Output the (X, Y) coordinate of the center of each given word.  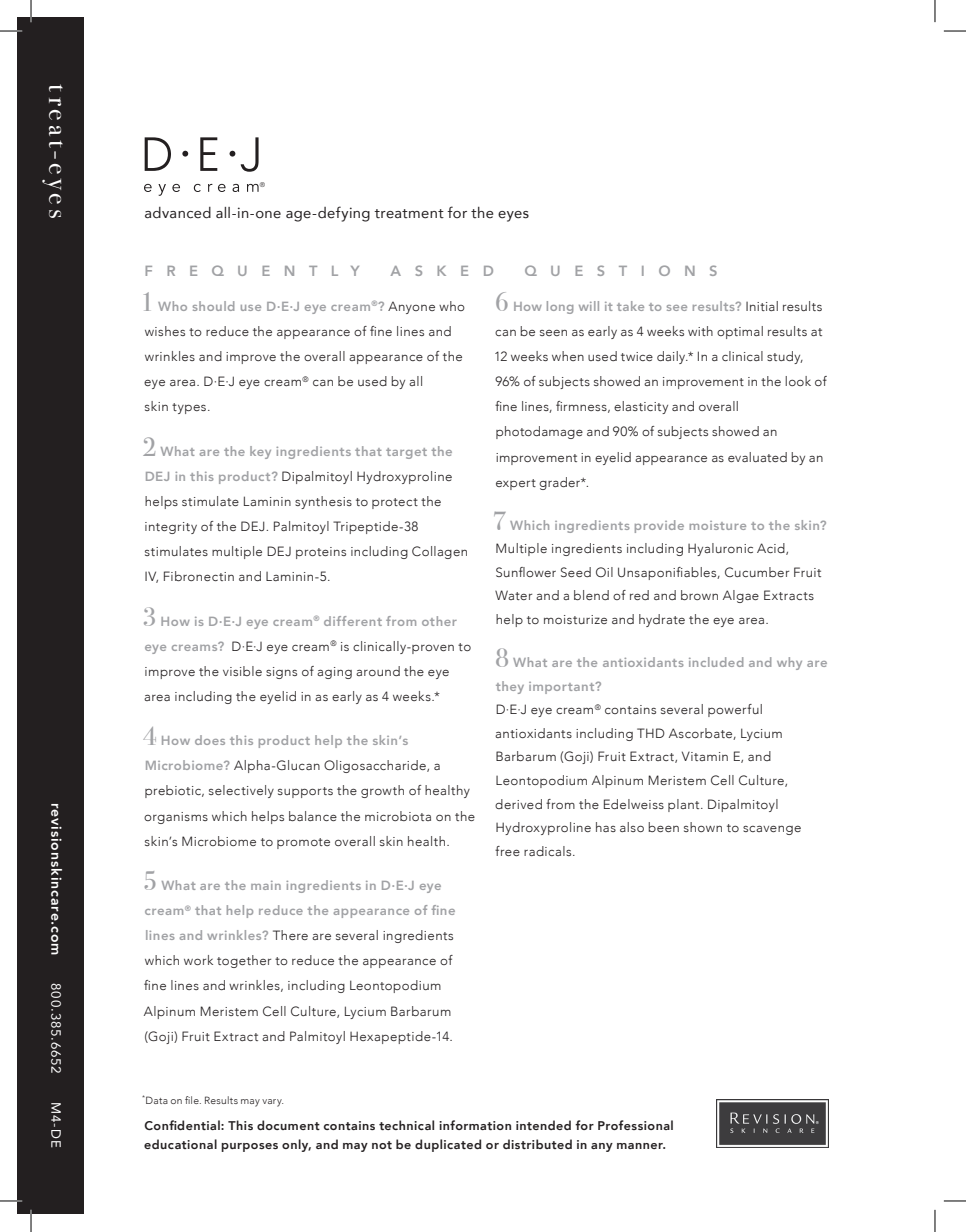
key (260, 452)
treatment (409, 214)
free (507, 851)
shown (703, 827)
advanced (178, 213)
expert (516, 484)
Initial (762, 306)
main (266, 885)
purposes (249, 1147)
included (716, 662)
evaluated (757, 457)
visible (242, 671)
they (510, 687)
